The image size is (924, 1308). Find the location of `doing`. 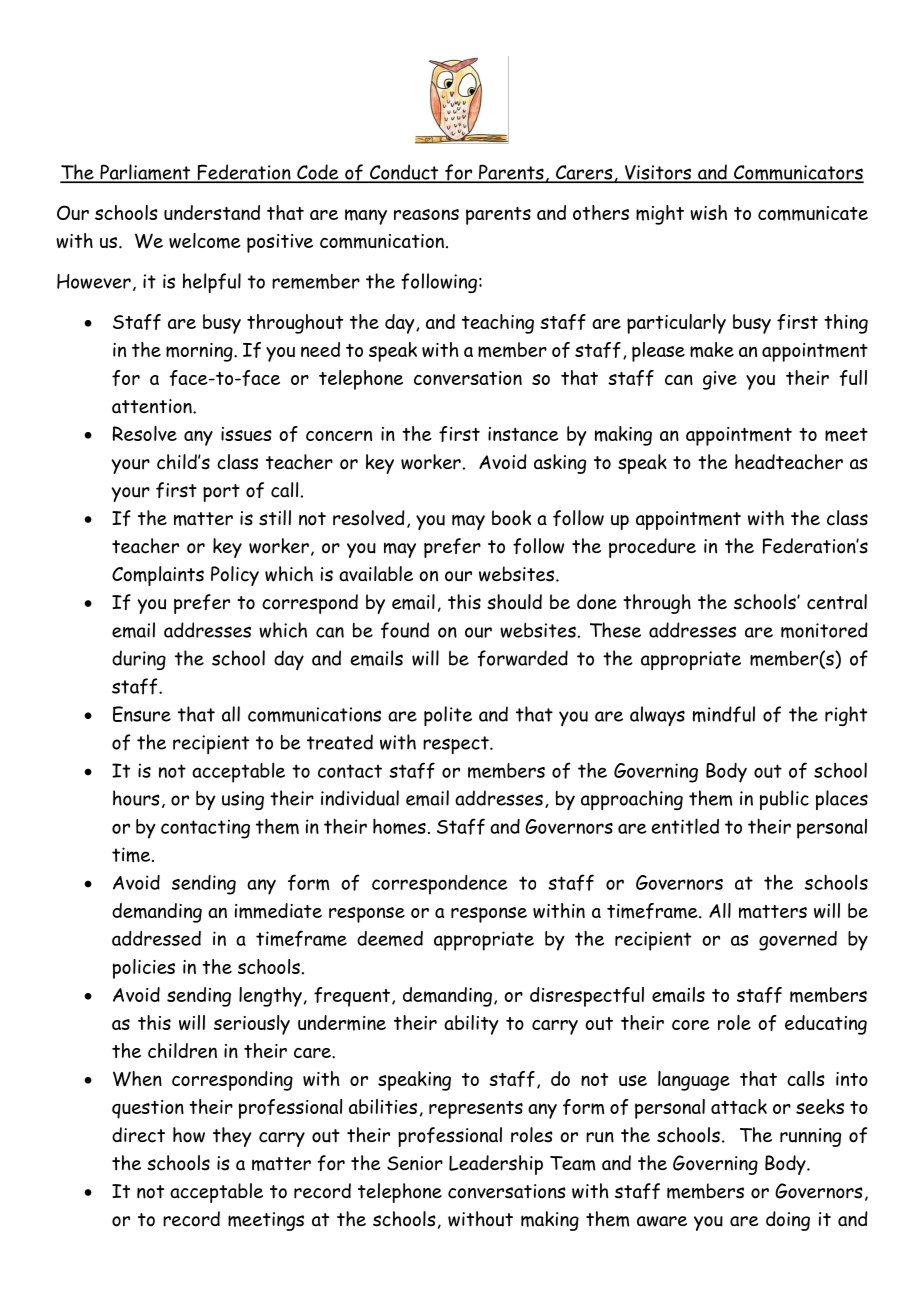

doing is located at coordinates (788, 1221).
